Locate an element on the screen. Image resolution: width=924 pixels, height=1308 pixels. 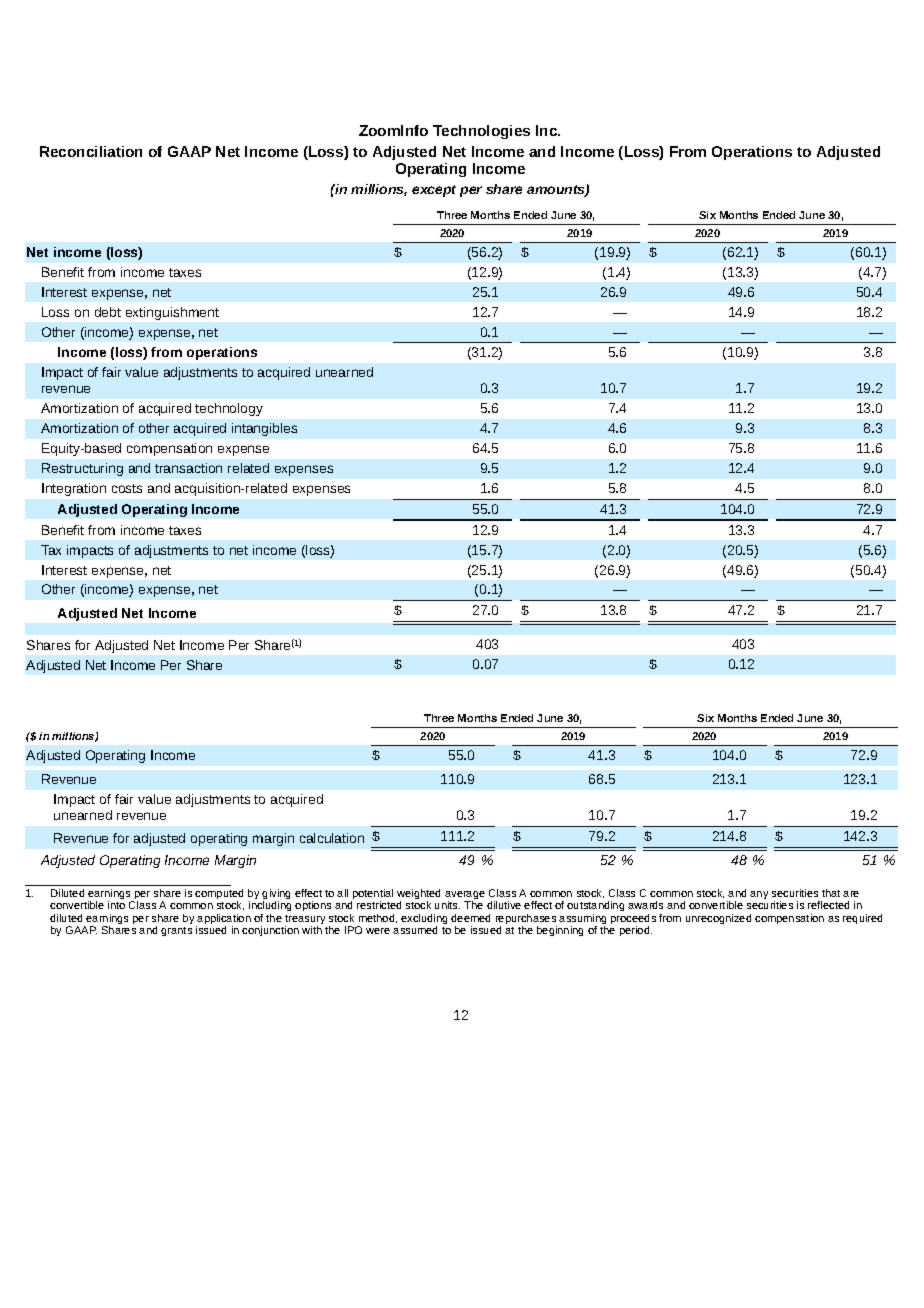
Restructuring is located at coordinates (82, 469).
